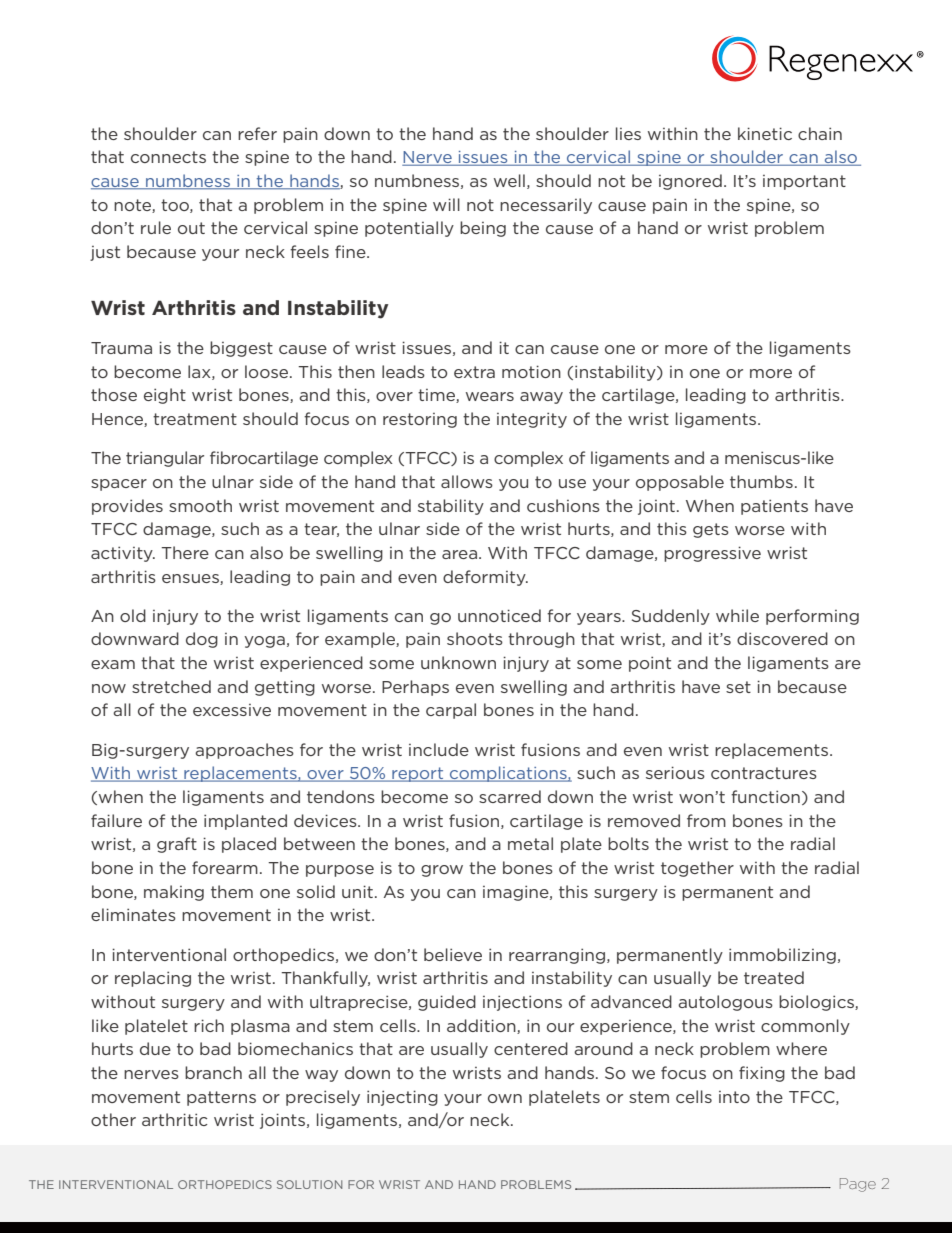 This screenshot has height=1233, width=952. I want to click on connects, so click(168, 157).
